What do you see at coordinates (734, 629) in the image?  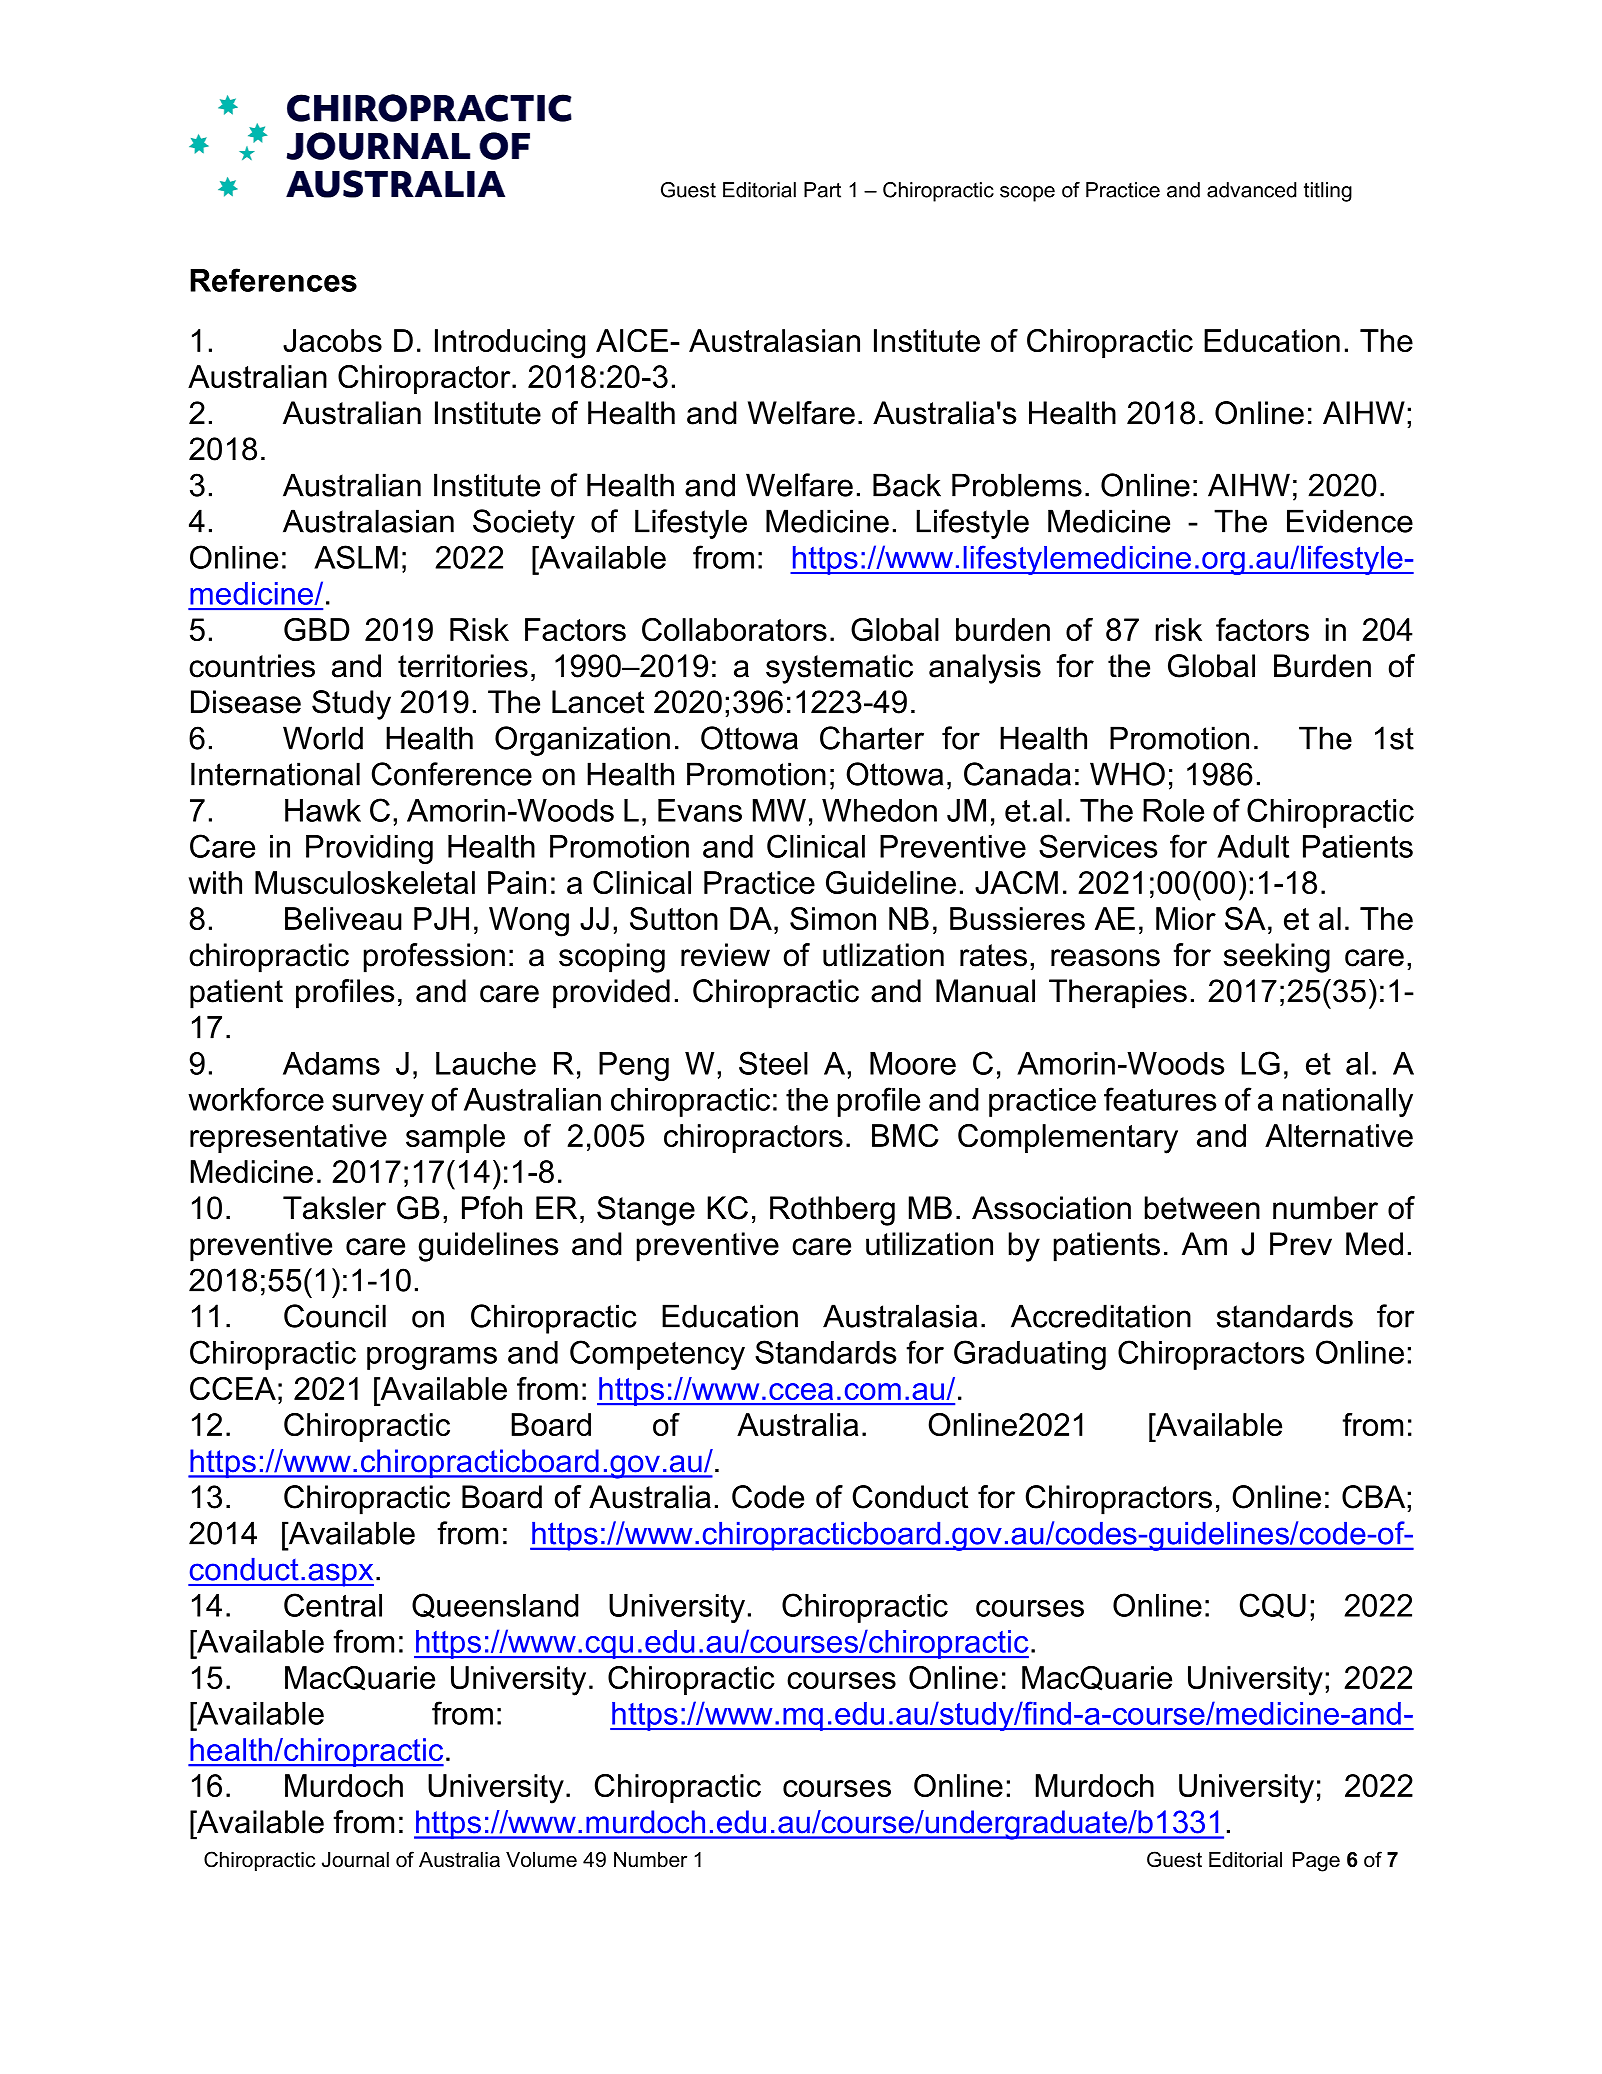 I see `Collaborators` at bounding box center [734, 629].
